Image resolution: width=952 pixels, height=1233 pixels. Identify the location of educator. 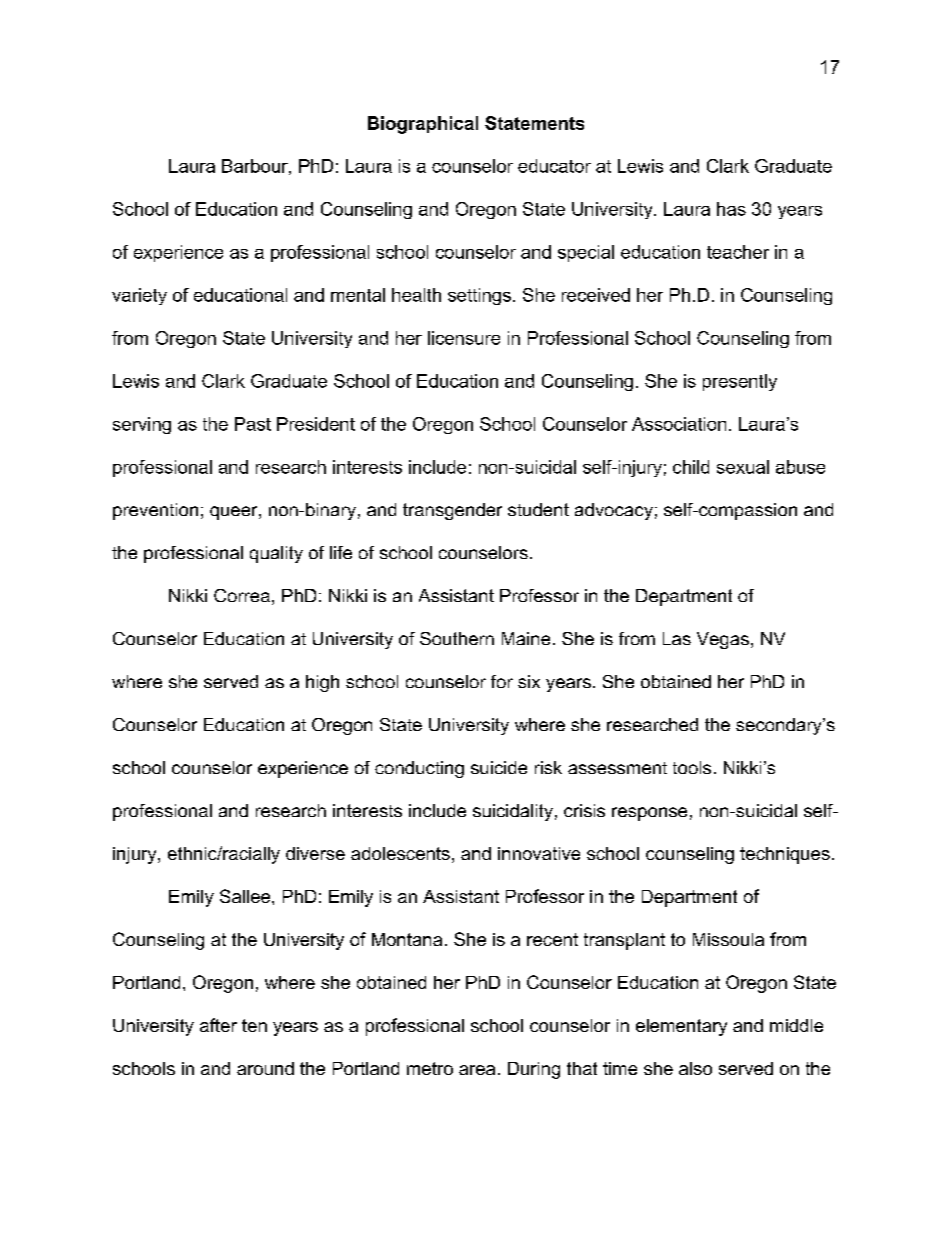
(554, 166).
